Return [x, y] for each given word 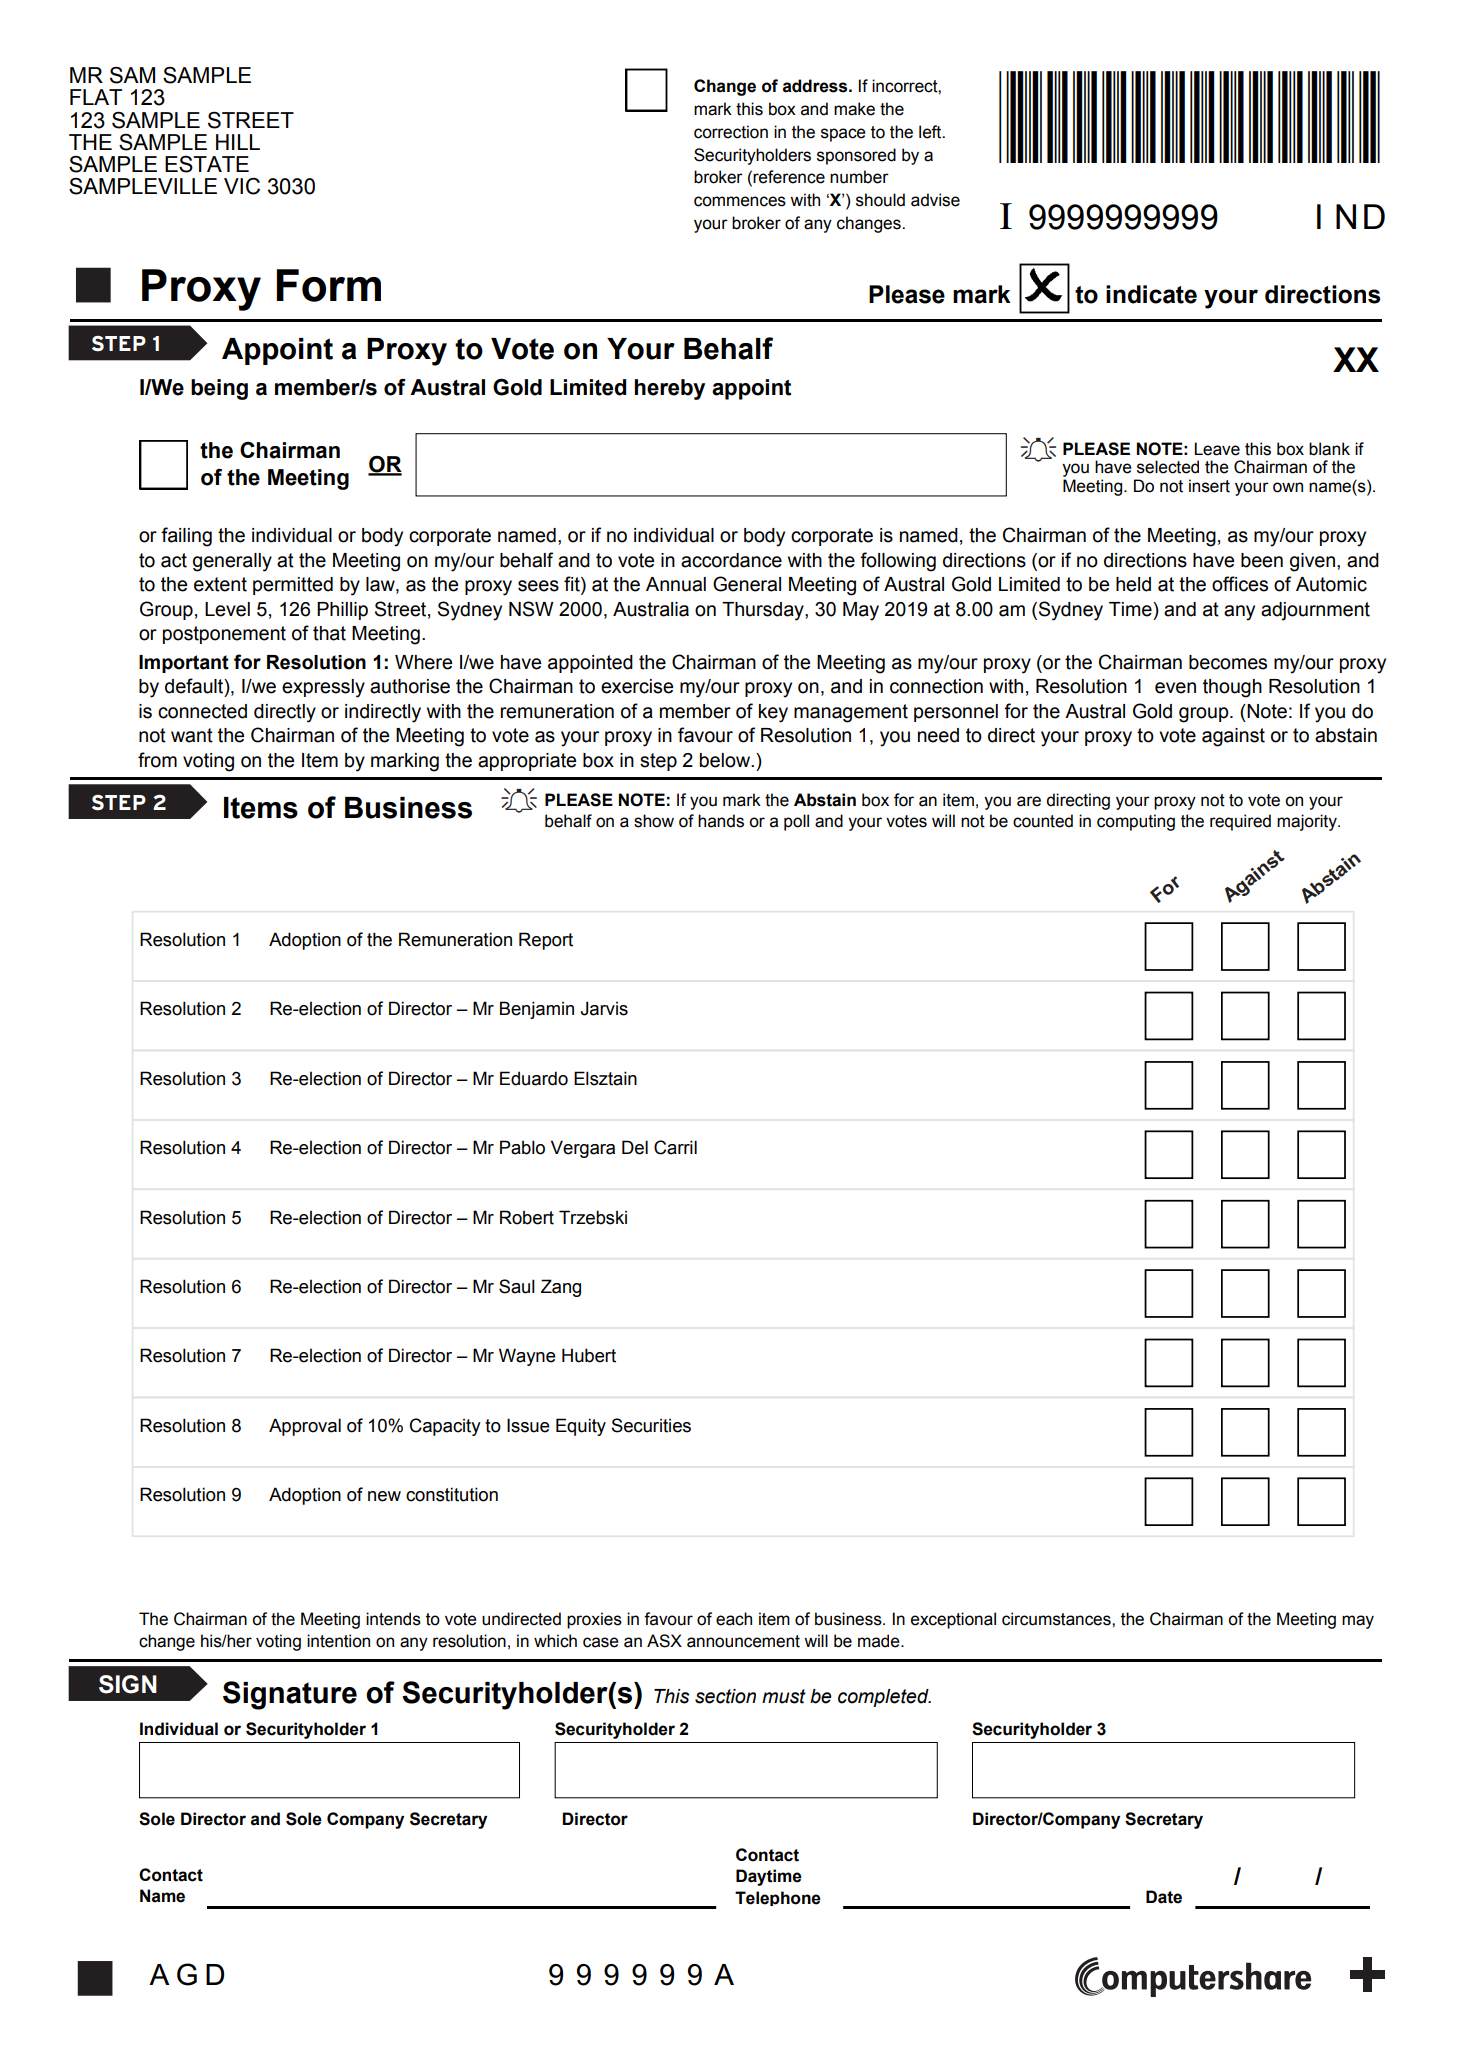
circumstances [1057, 1619]
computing [1136, 822]
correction [731, 132]
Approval [305, 1427]
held [1133, 584]
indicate [1151, 294]
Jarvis [604, 1008]
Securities [651, 1425]
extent [220, 584]
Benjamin [537, 1010]
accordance [731, 560]
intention [338, 1641]
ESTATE [207, 164]
